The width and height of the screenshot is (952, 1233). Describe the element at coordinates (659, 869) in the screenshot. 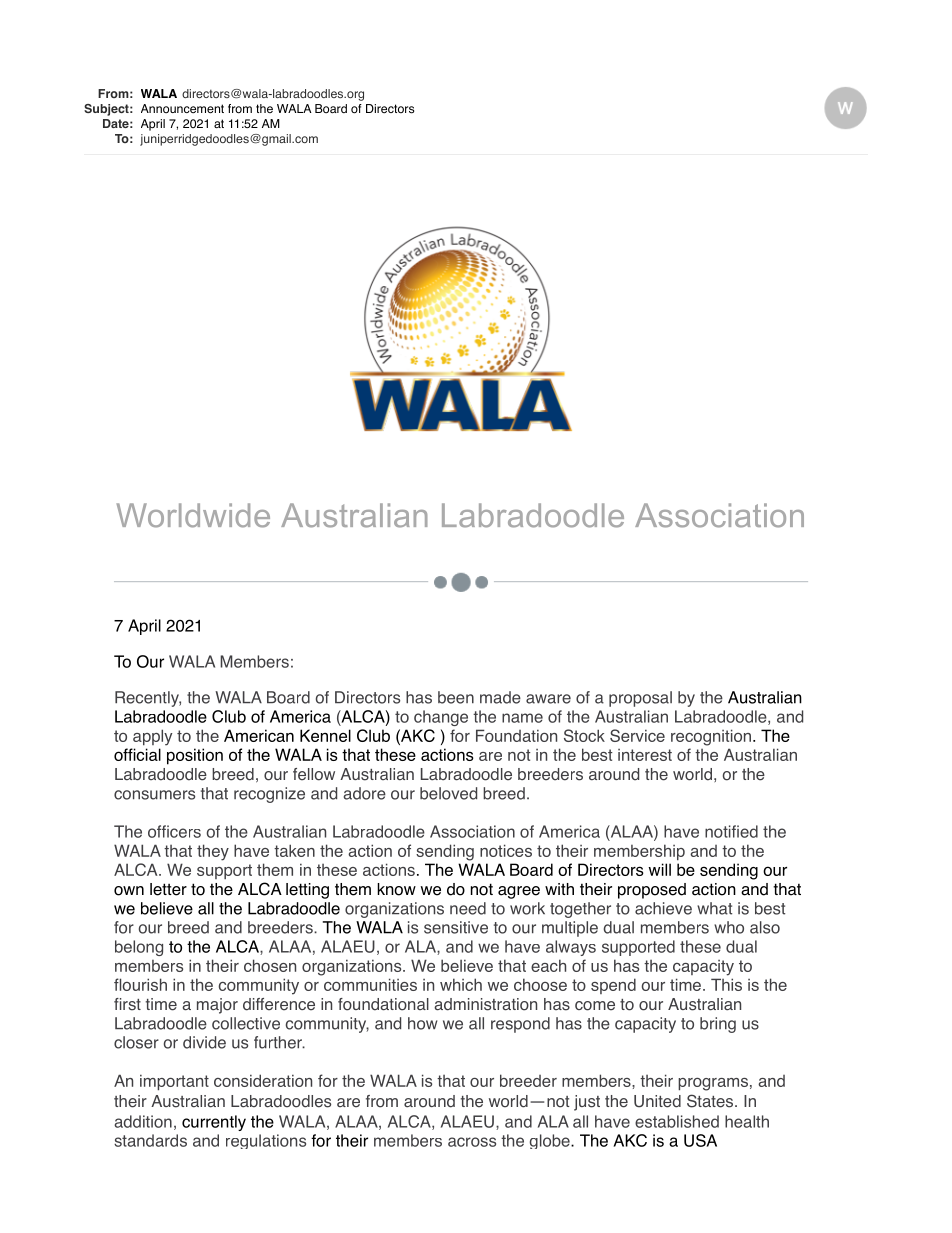

I see `will` at that location.
